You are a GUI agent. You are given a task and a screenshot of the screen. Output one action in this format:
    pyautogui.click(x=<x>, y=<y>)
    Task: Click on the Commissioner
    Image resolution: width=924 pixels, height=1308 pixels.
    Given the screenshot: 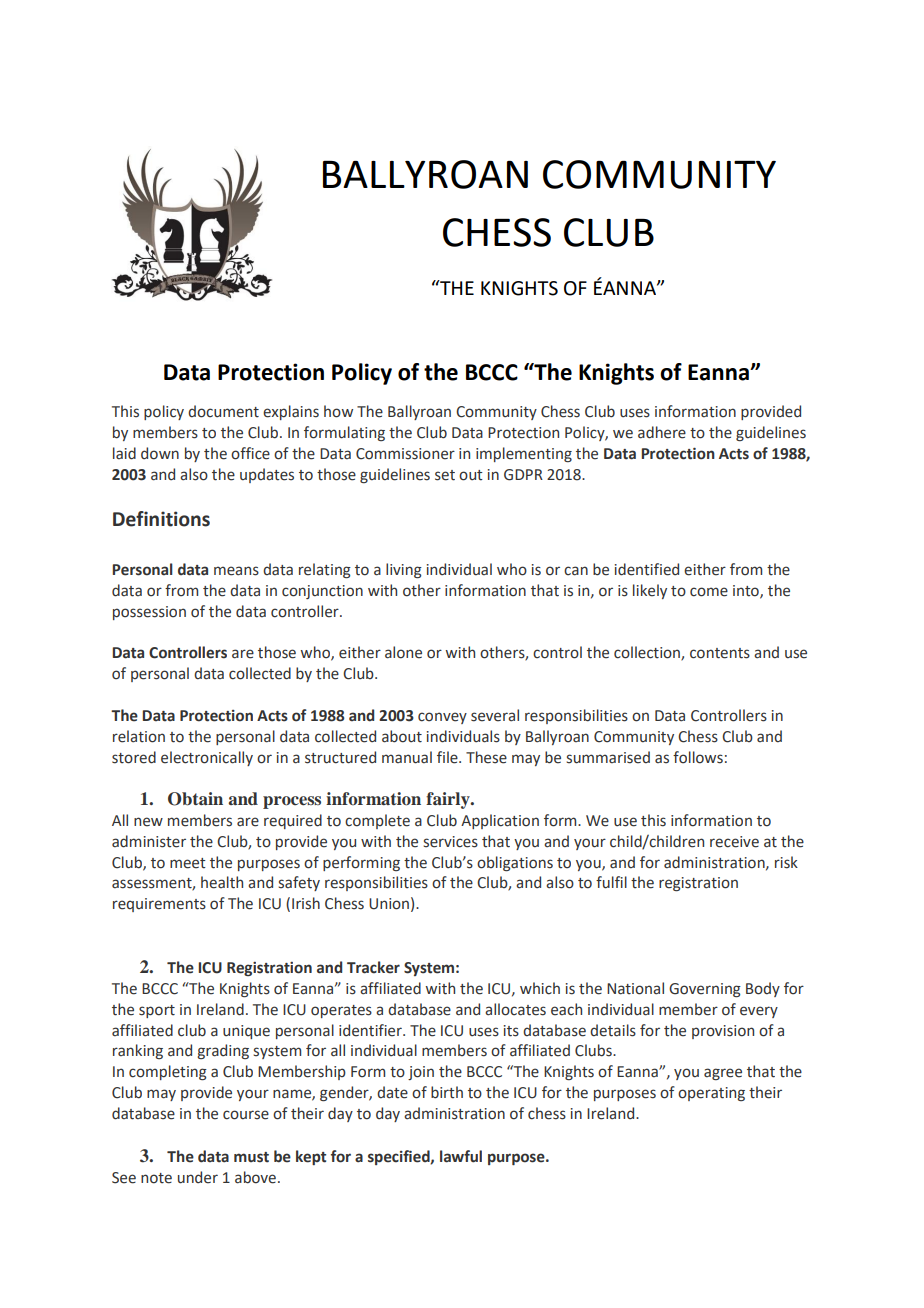 What is the action you would take?
    pyautogui.click(x=405, y=454)
